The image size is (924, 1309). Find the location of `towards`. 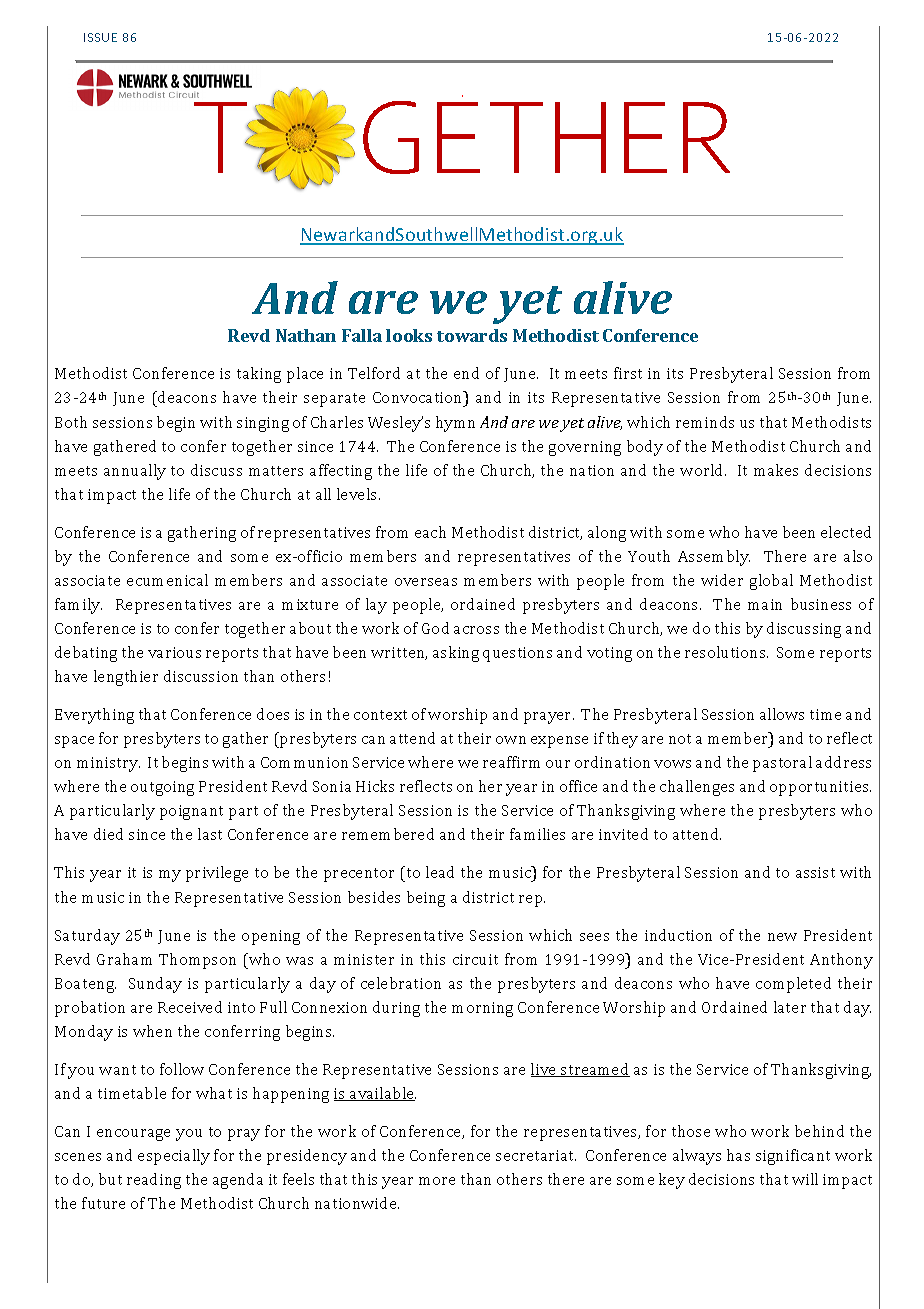

towards is located at coordinates (472, 335).
